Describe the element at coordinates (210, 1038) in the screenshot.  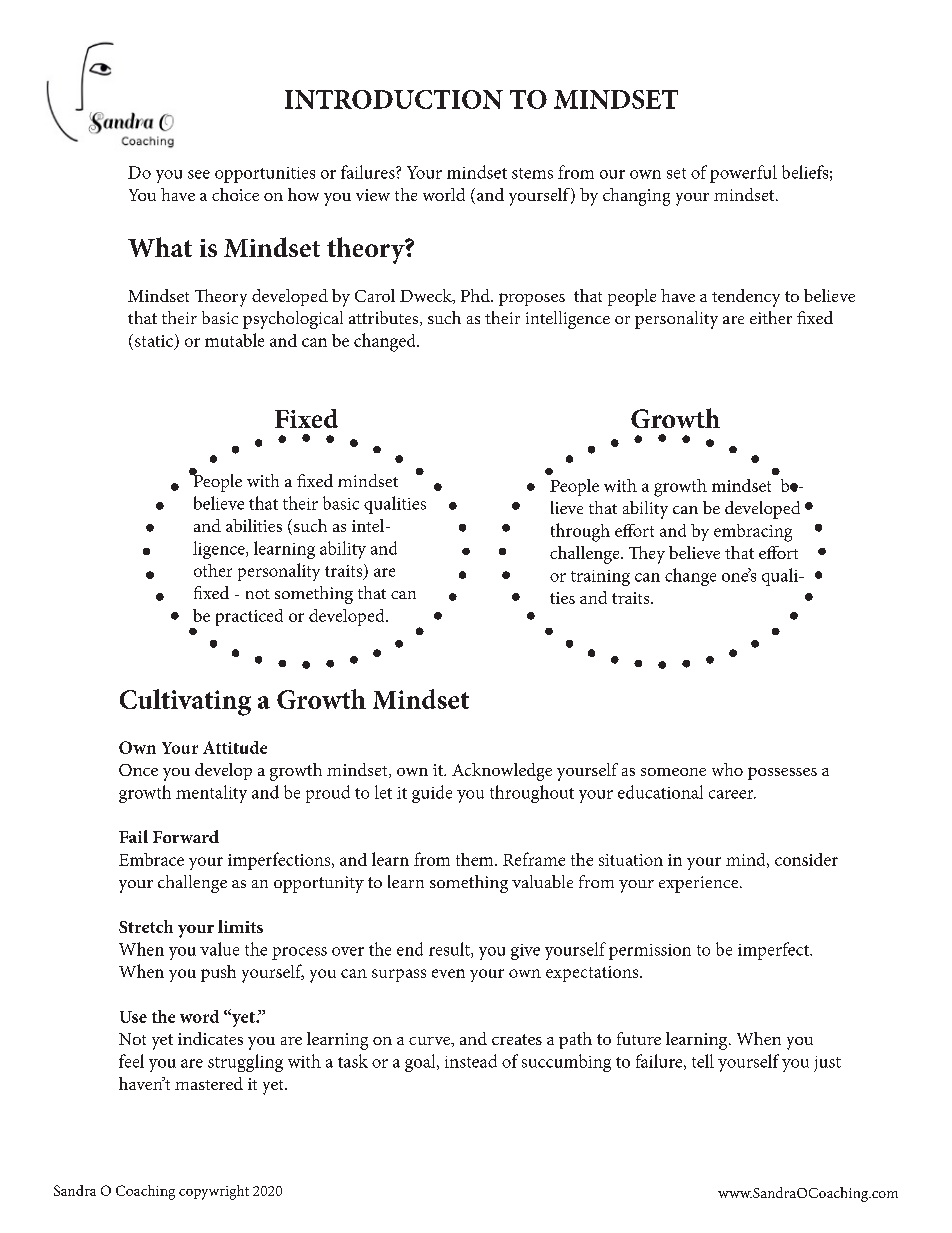
I see `indicates` at that location.
